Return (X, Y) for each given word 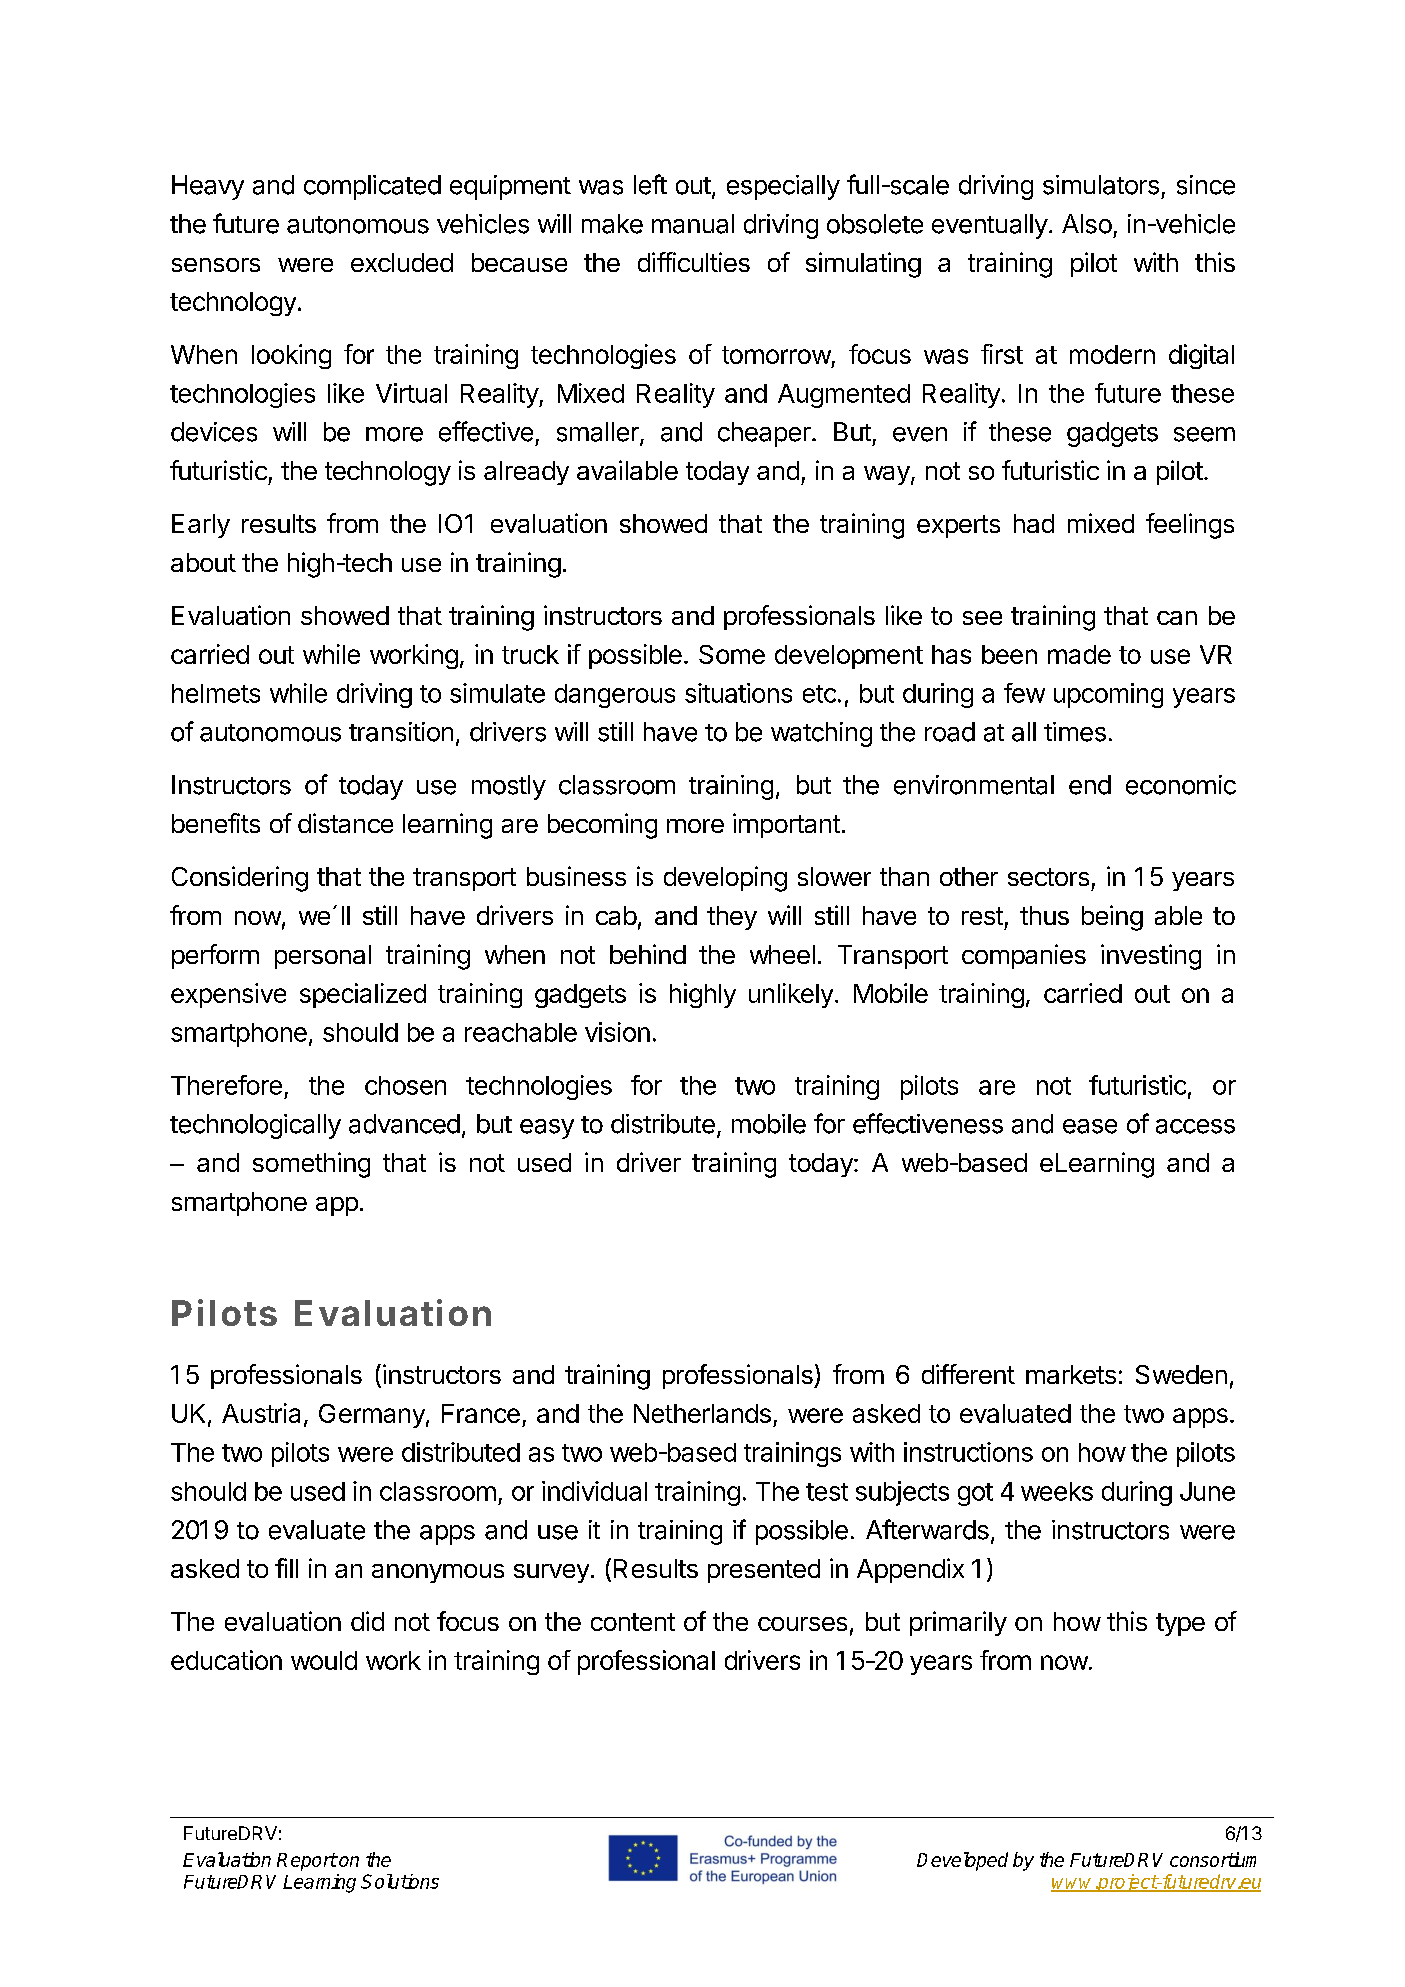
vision (617, 1032)
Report (307, 1862)
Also (1087, 224)
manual (693, 224)
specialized (363, 995)
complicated (372, 187)
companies (1024, 956)
